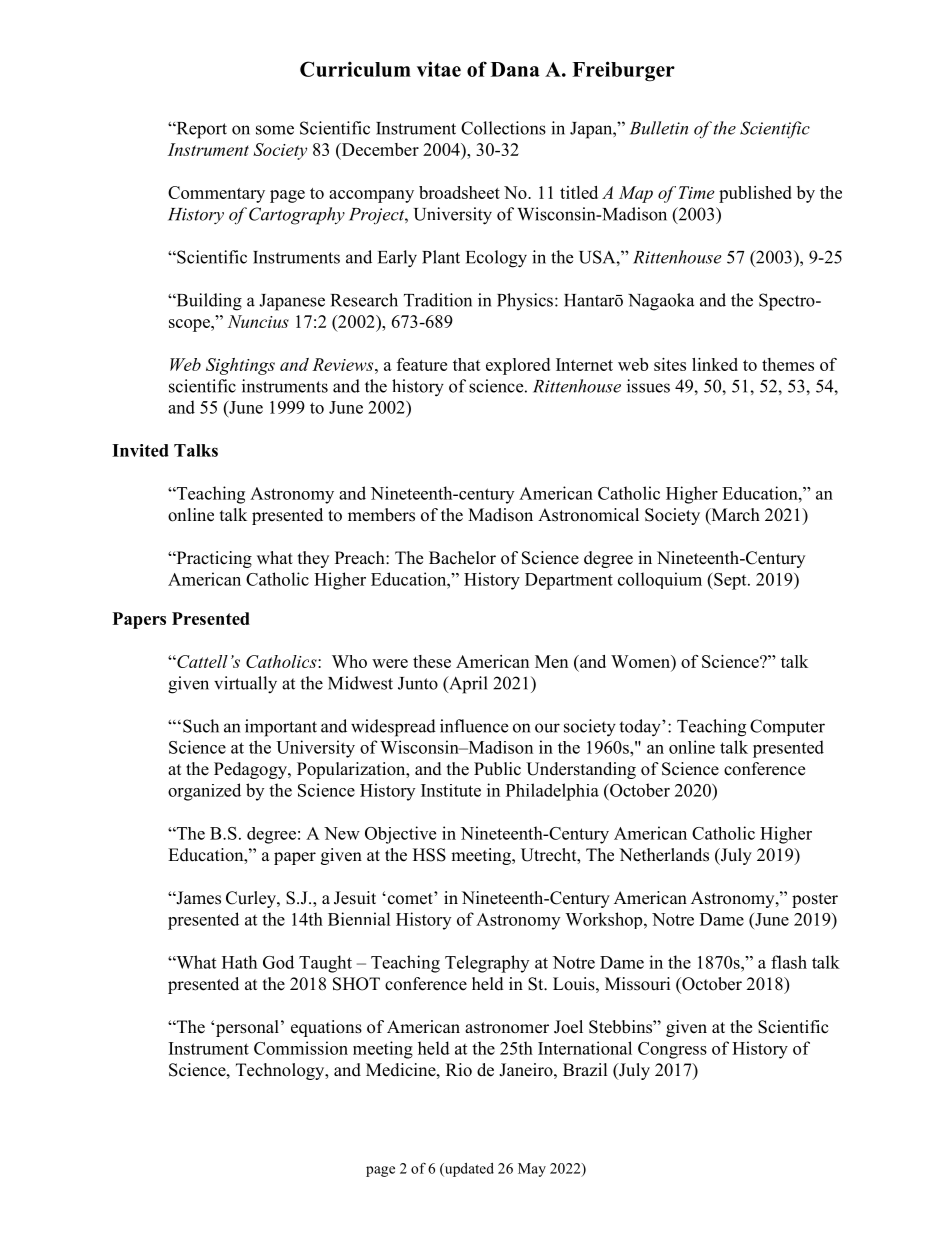 Image resolution: width=952 pixels, height=1233 pixels. What do you see at coordinates (301, 1048) in the page?
I see `Commission` at bounding box center [301, 1048].
